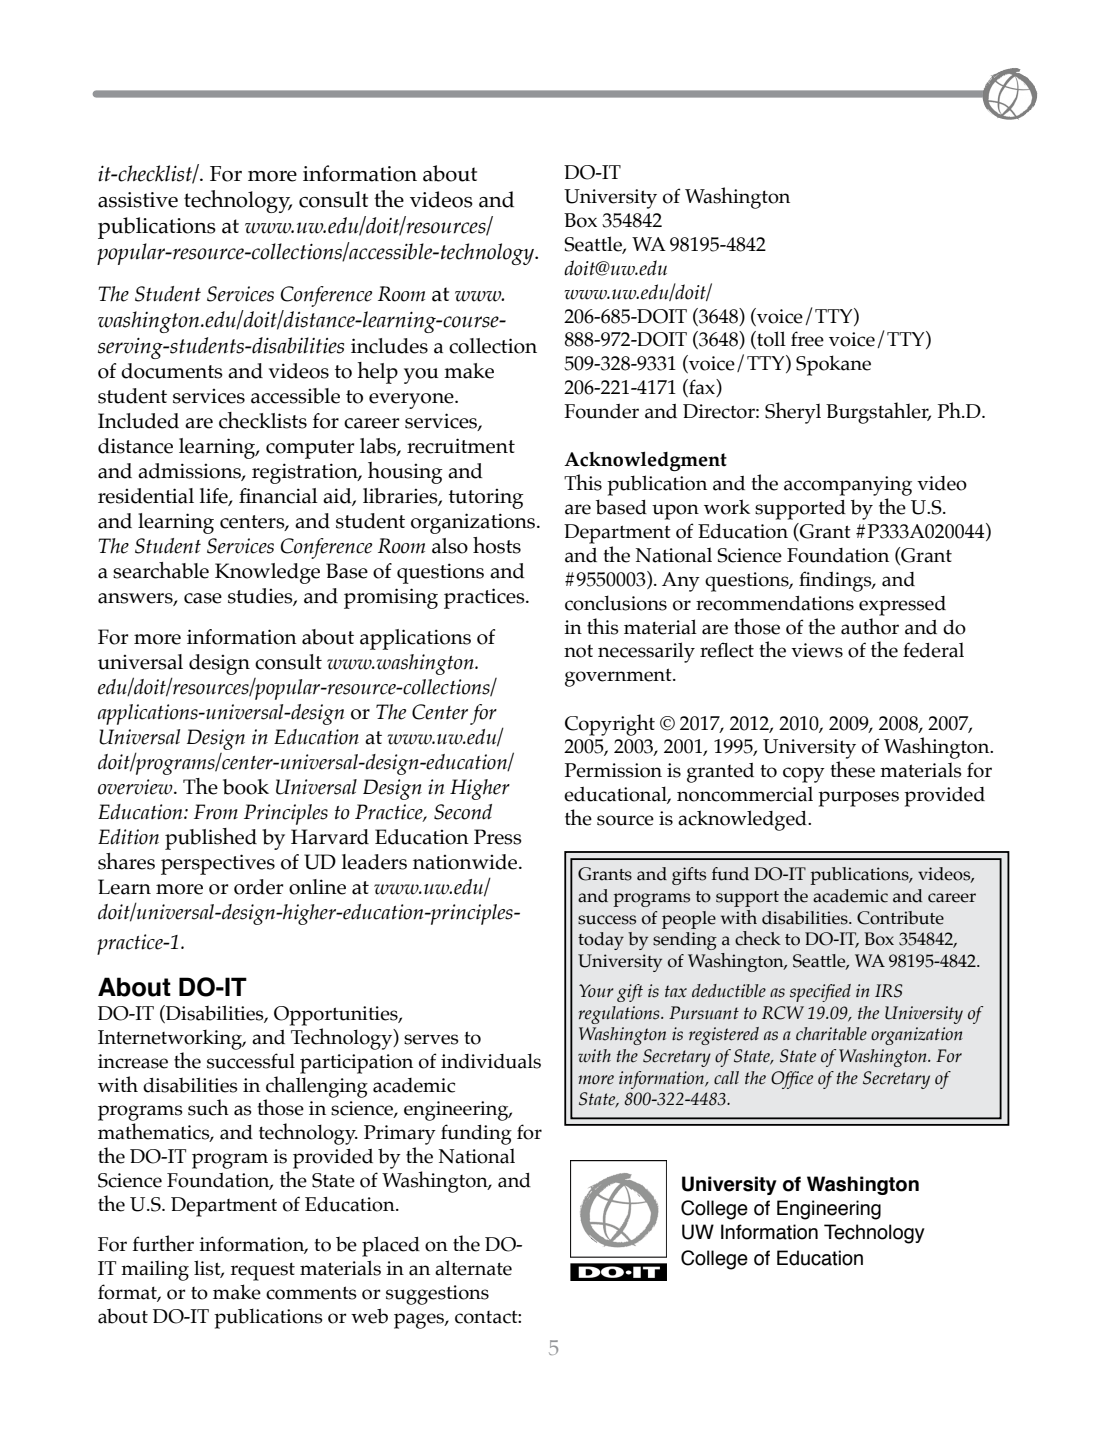 The width and height of the document is (1107, 1433). Describe the element at coordinates (831, 1034) in the document. I see `charitable` at that location.
